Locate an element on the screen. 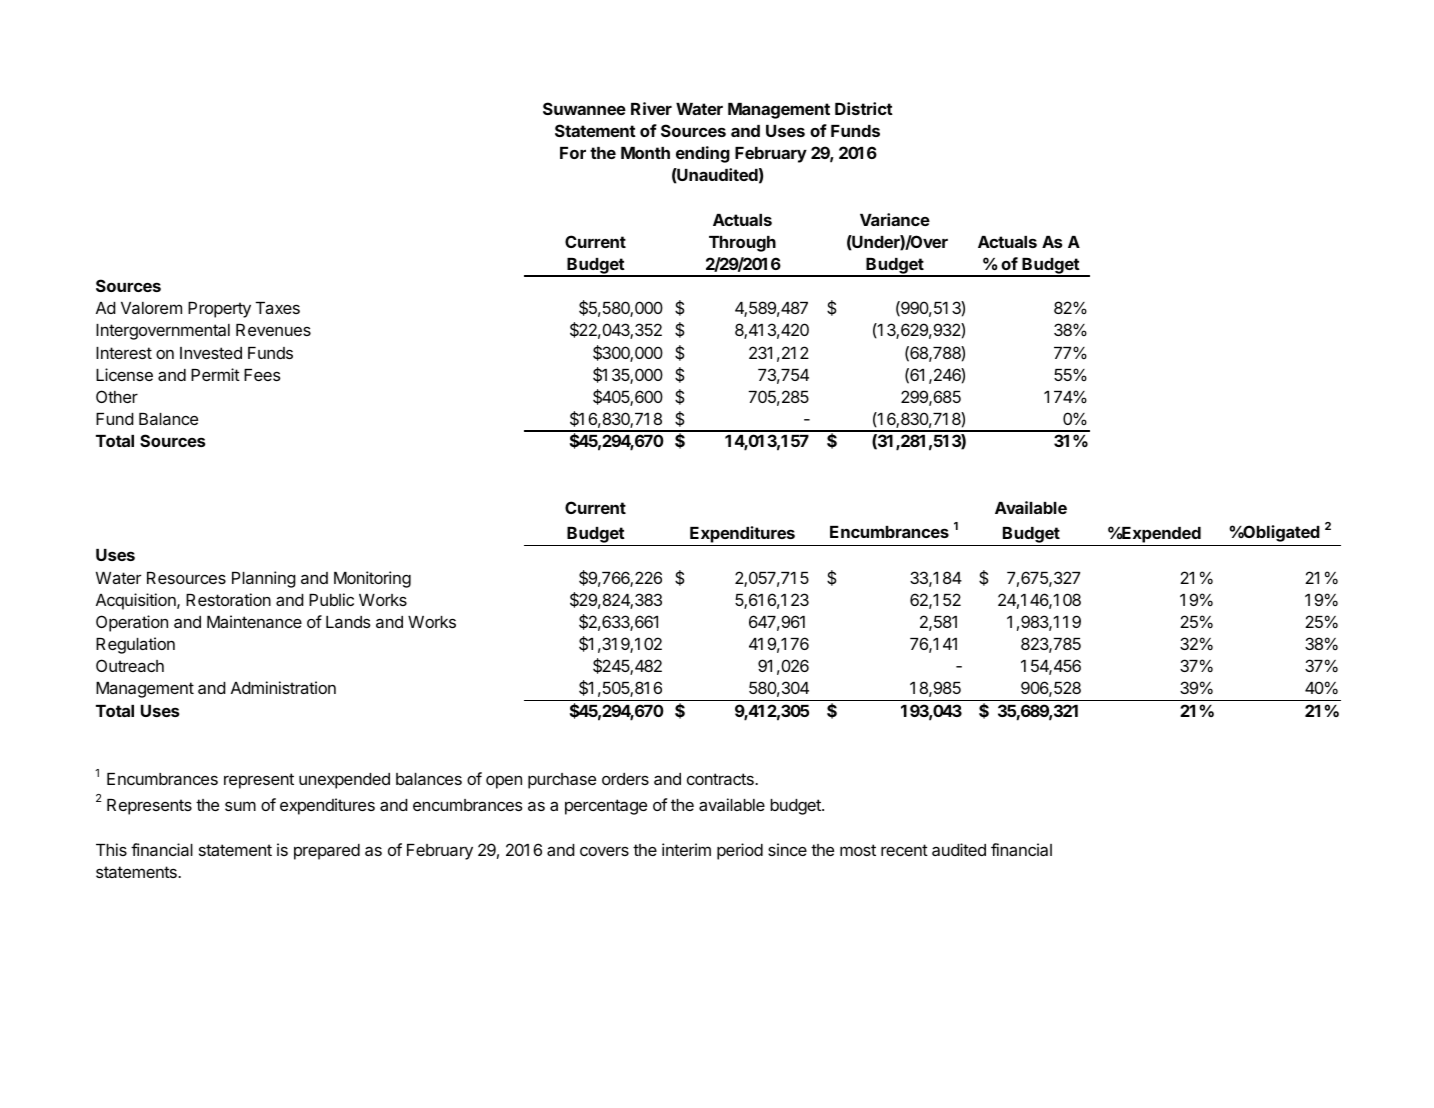 The width and height of the screenshot is (1434, 1108). sum is located at coordinates (240, 806).
